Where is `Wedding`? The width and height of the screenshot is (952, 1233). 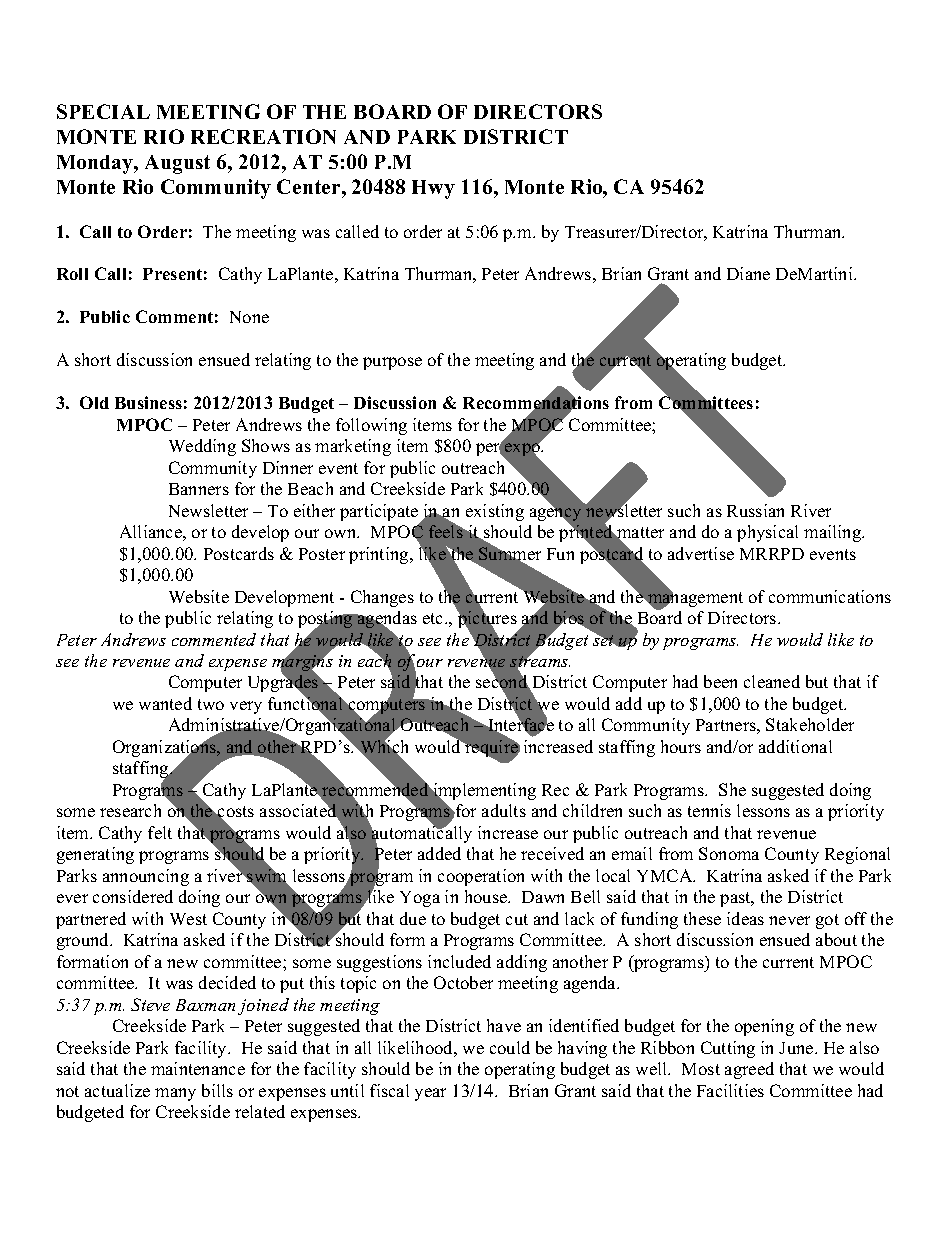
Wedding is located at coordinates (202, 447).
